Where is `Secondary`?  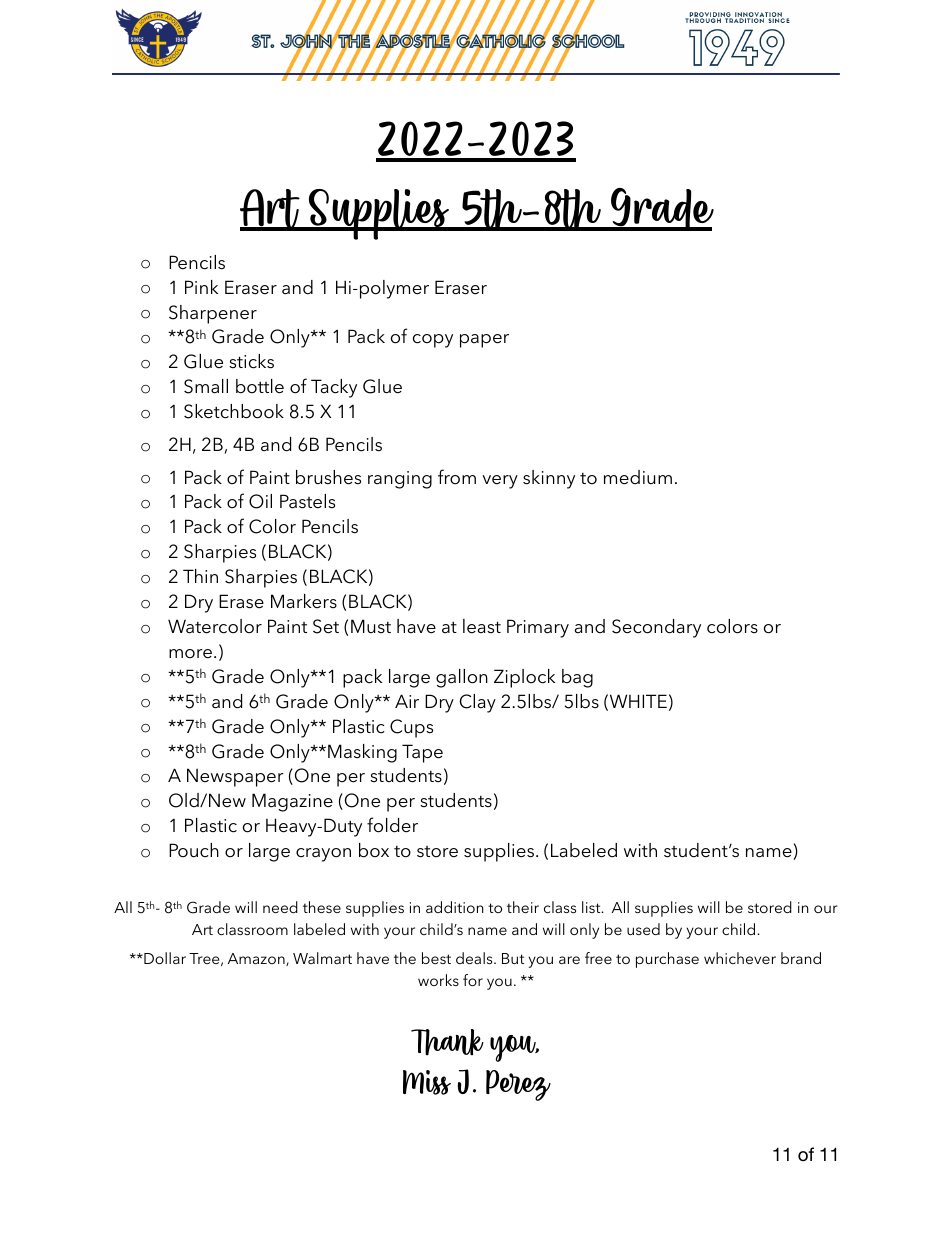
Secondary is located at coordinates (656, 628).
